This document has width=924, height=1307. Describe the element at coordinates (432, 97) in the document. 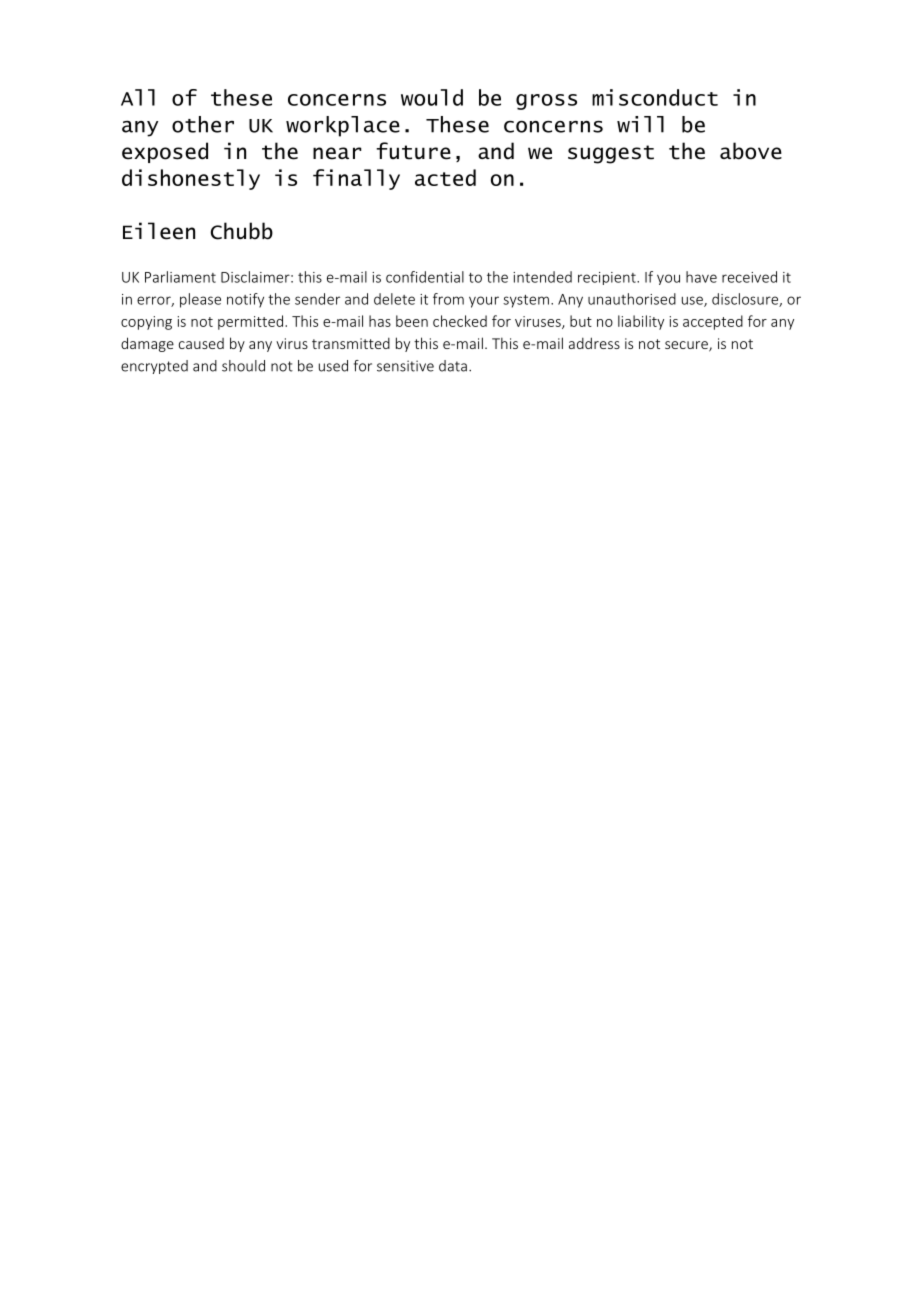

I see `would` at that location.
